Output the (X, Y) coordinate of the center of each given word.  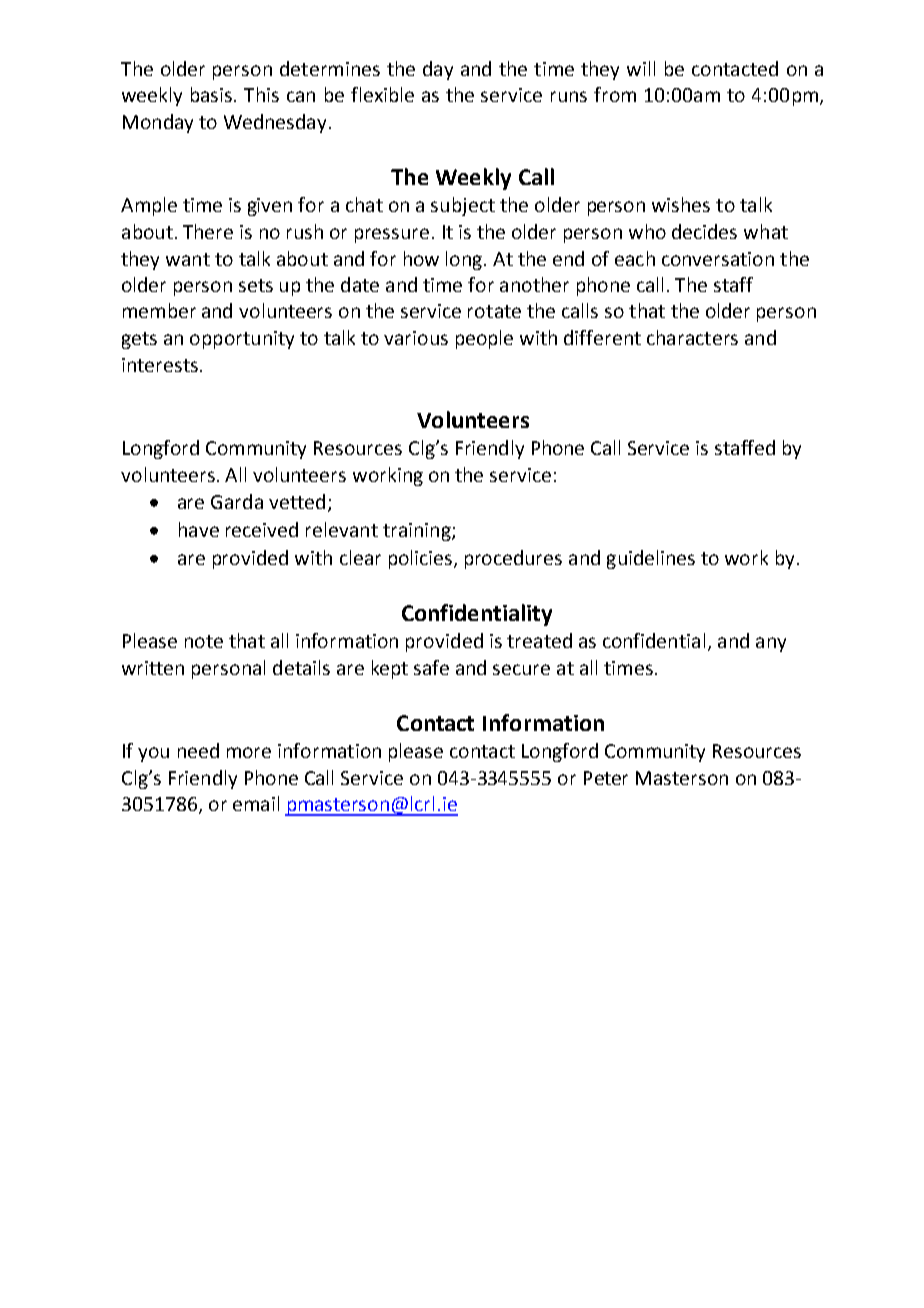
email (256, 803)
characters (692, 337)
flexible (382, 94)
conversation (718, 259)
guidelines (651, 559)
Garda (237, 501)
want (188, 259)
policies (422, 559)
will (641, 68)
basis (211, 94)
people (484, 339)
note (204, 641)
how (421, 258)
